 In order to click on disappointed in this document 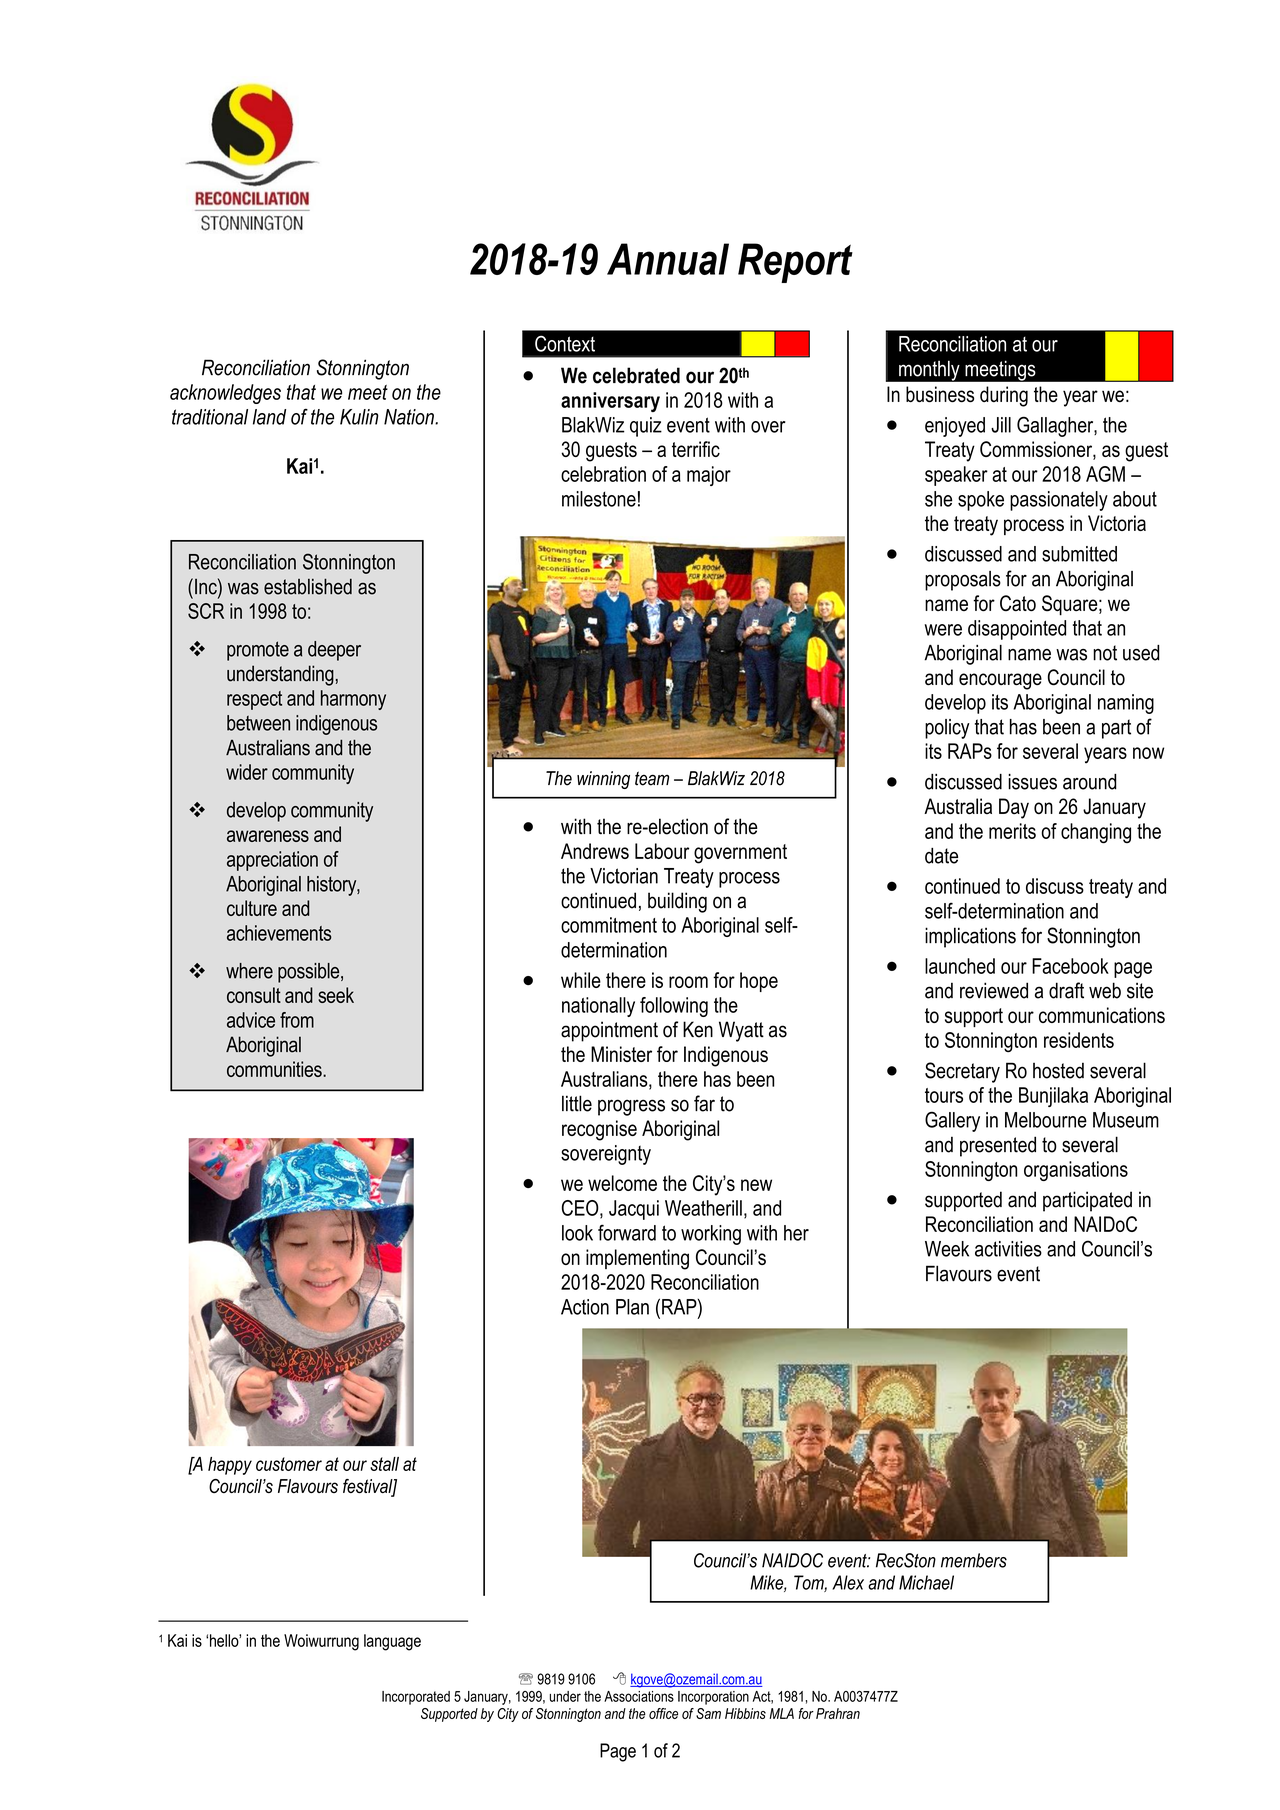, I will do `click(1017, 630)`.
